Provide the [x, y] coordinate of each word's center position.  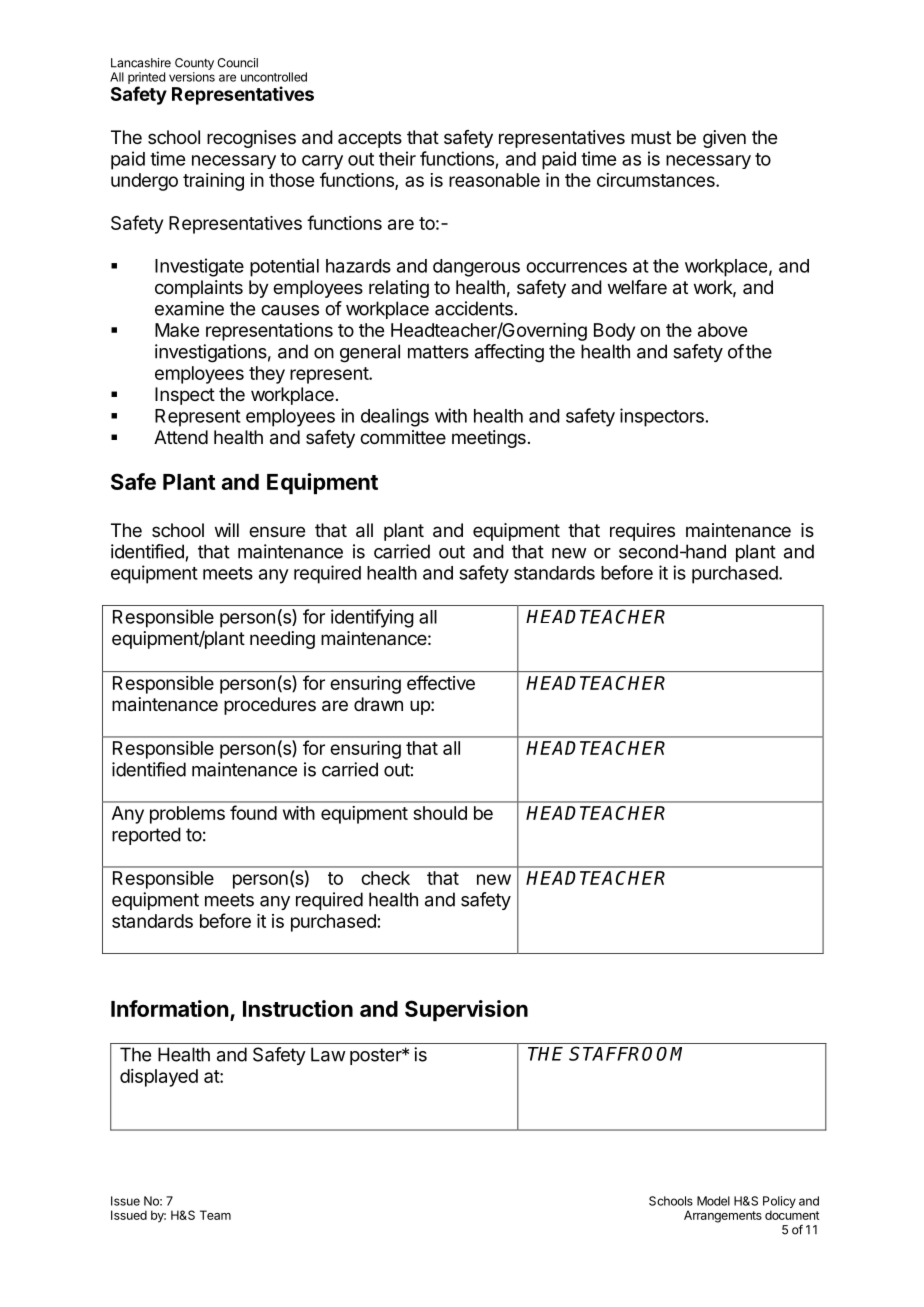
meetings [489, 439]
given [724, 139]
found [253, 812]
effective [441, 682]
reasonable [494, 180]
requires [642, 532]
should [440, 813]
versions [192, 77]
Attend [181, 437]
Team [215, 1215]
